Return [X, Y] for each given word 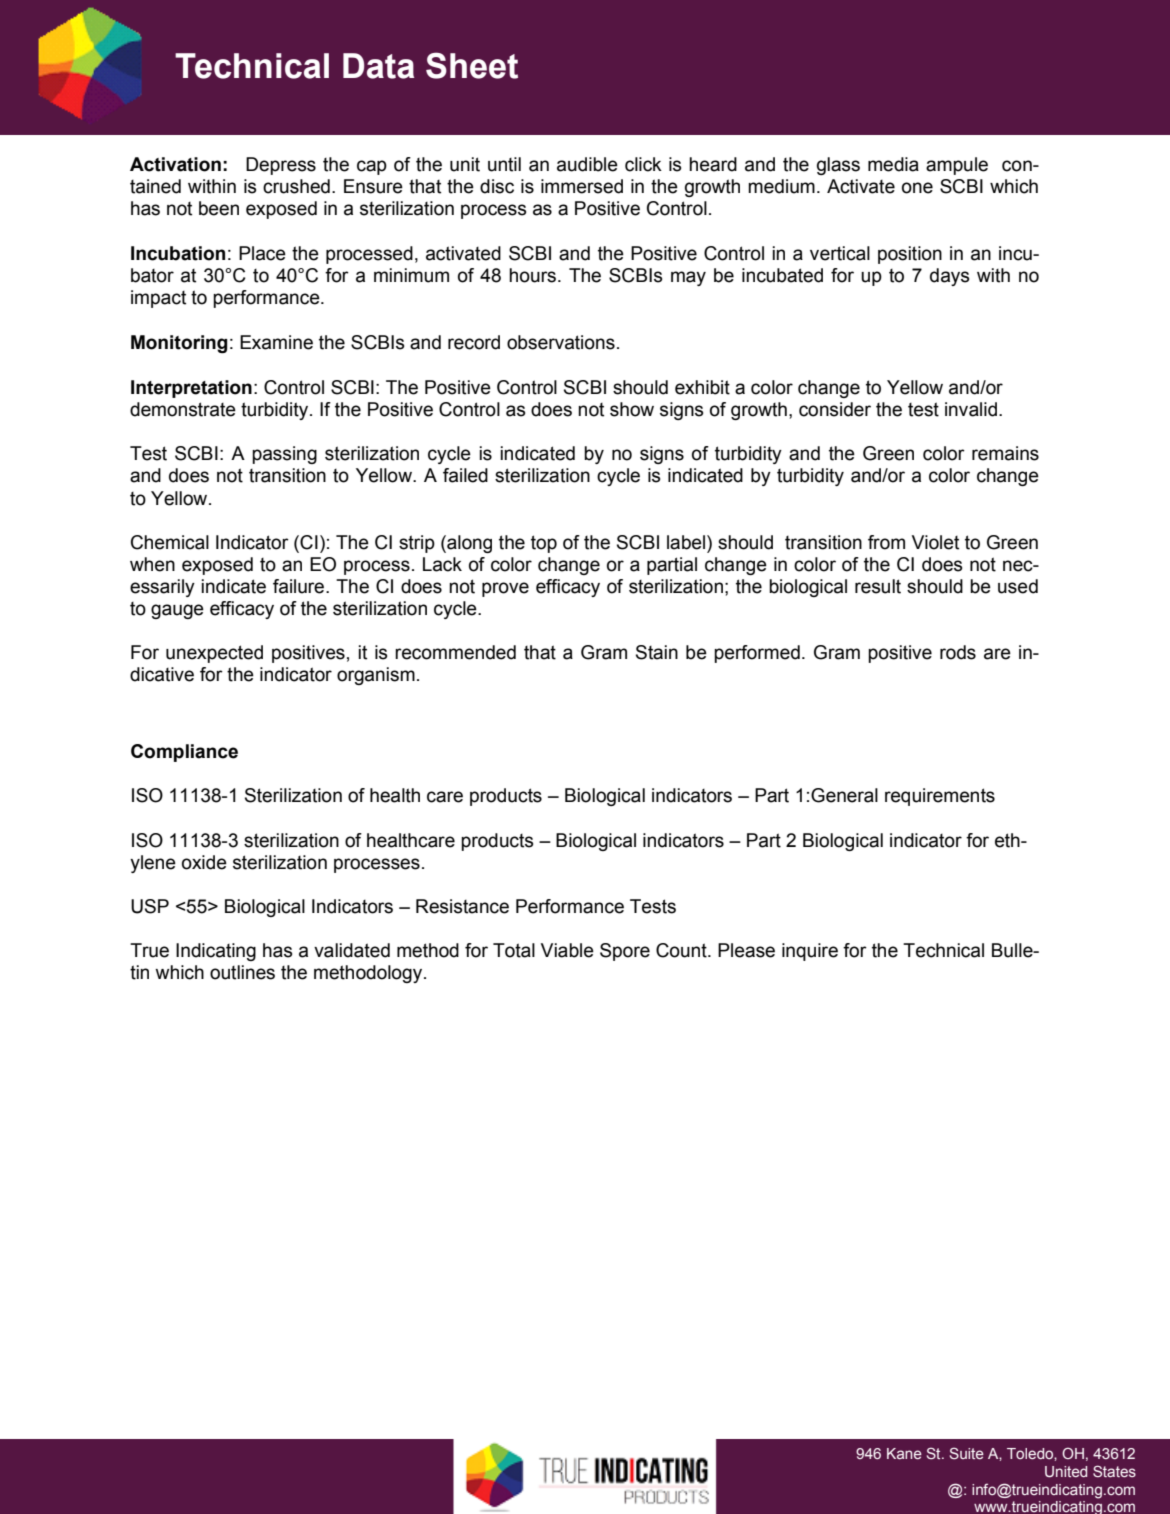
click [643, 164]
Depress [281, 166]
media [893, 164]
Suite [967, 1453]
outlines [242, 972]
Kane [904, 1453]
